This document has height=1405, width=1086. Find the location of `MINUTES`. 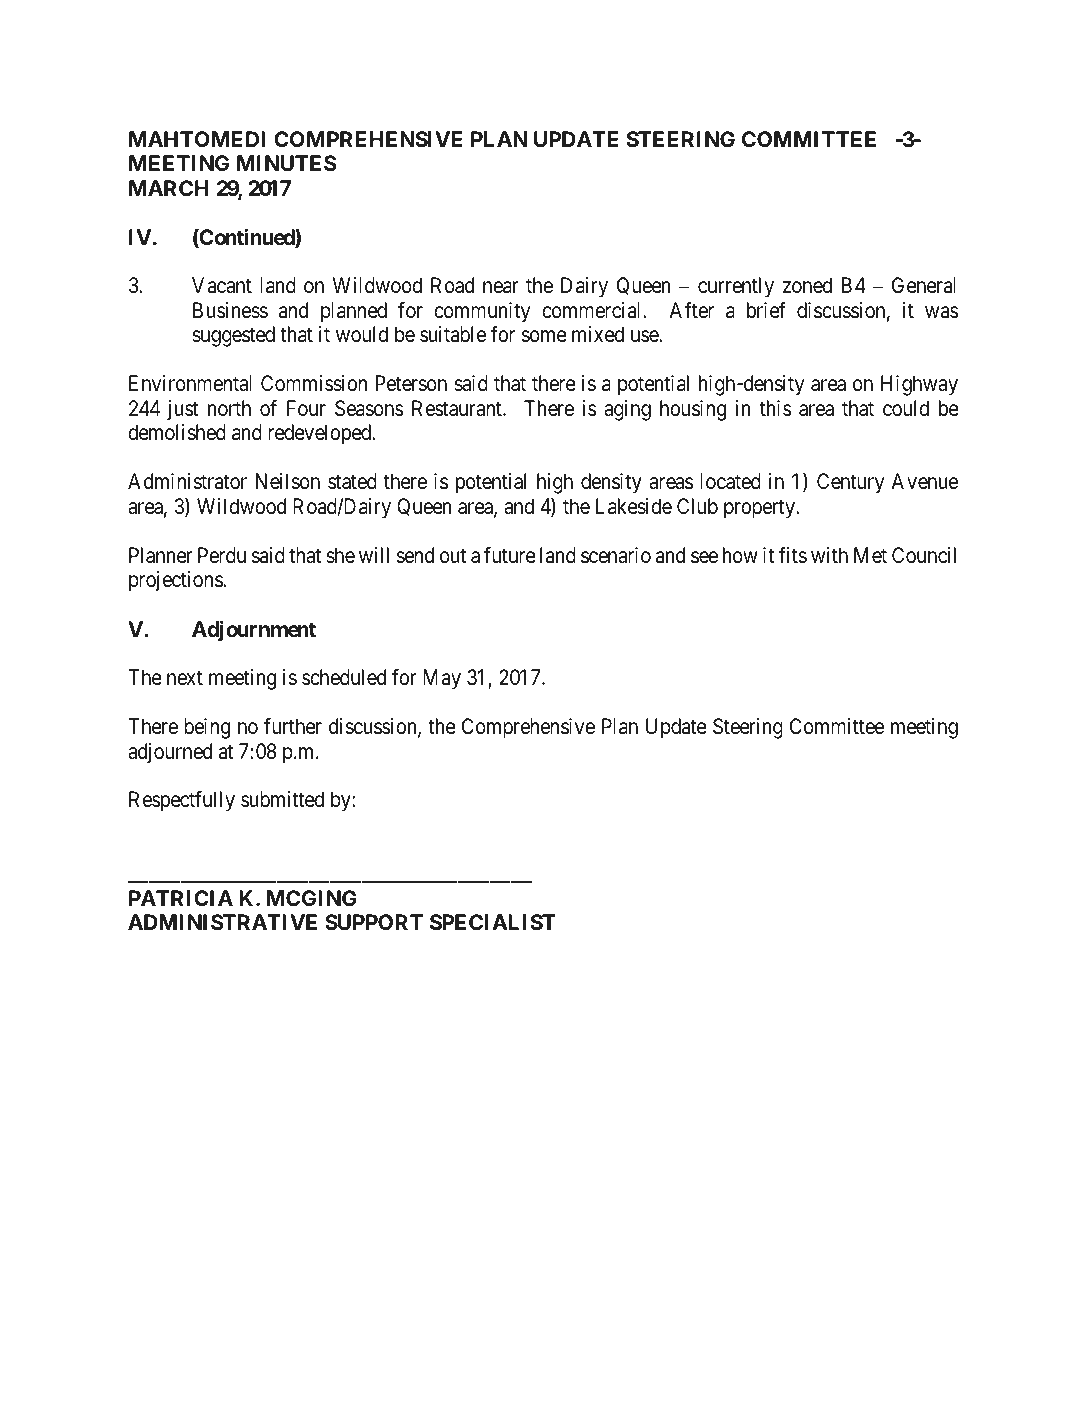

MINUTES is located at coordinates (287, 163).
